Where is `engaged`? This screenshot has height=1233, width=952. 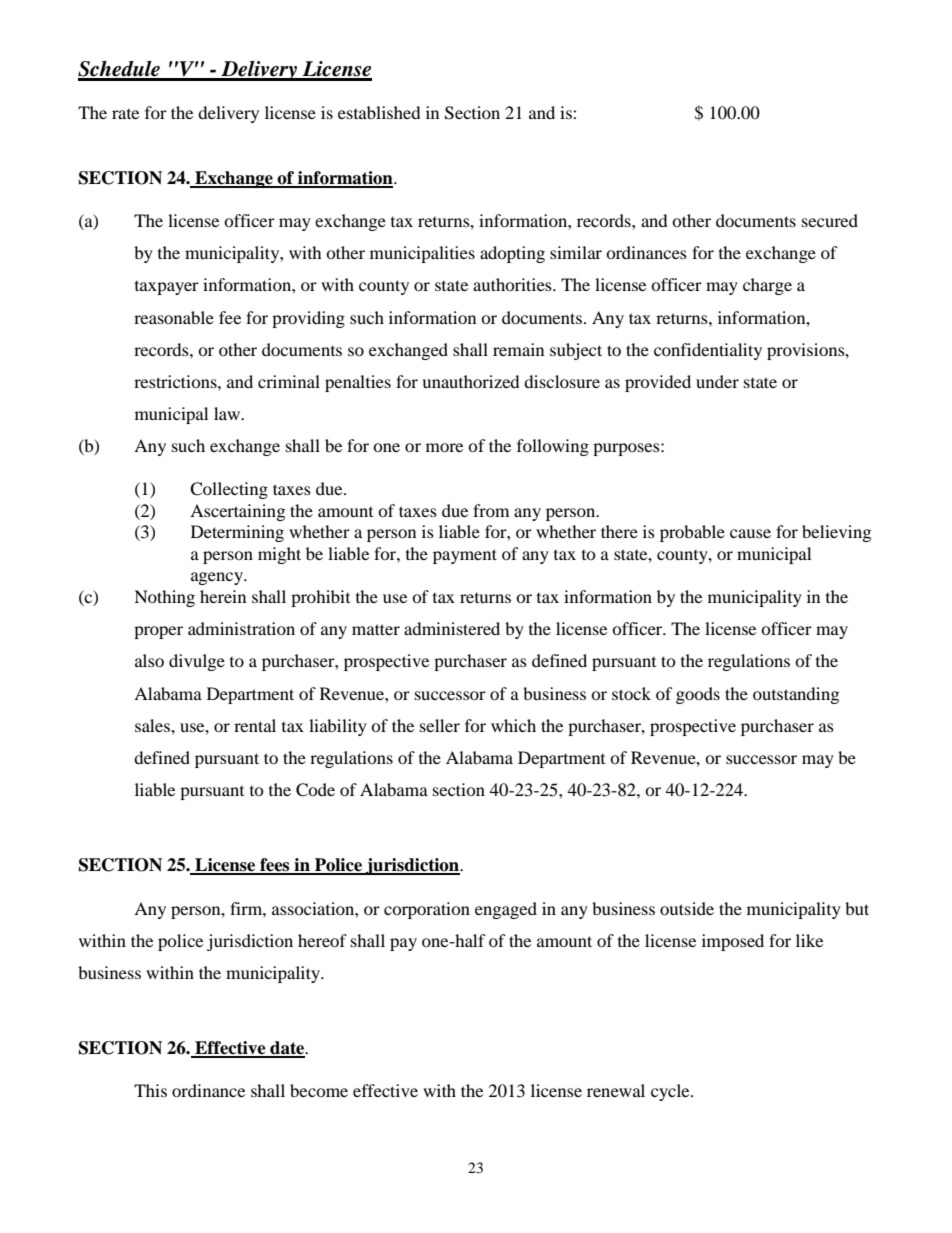 engaged is located at coordinates (506, 910).
